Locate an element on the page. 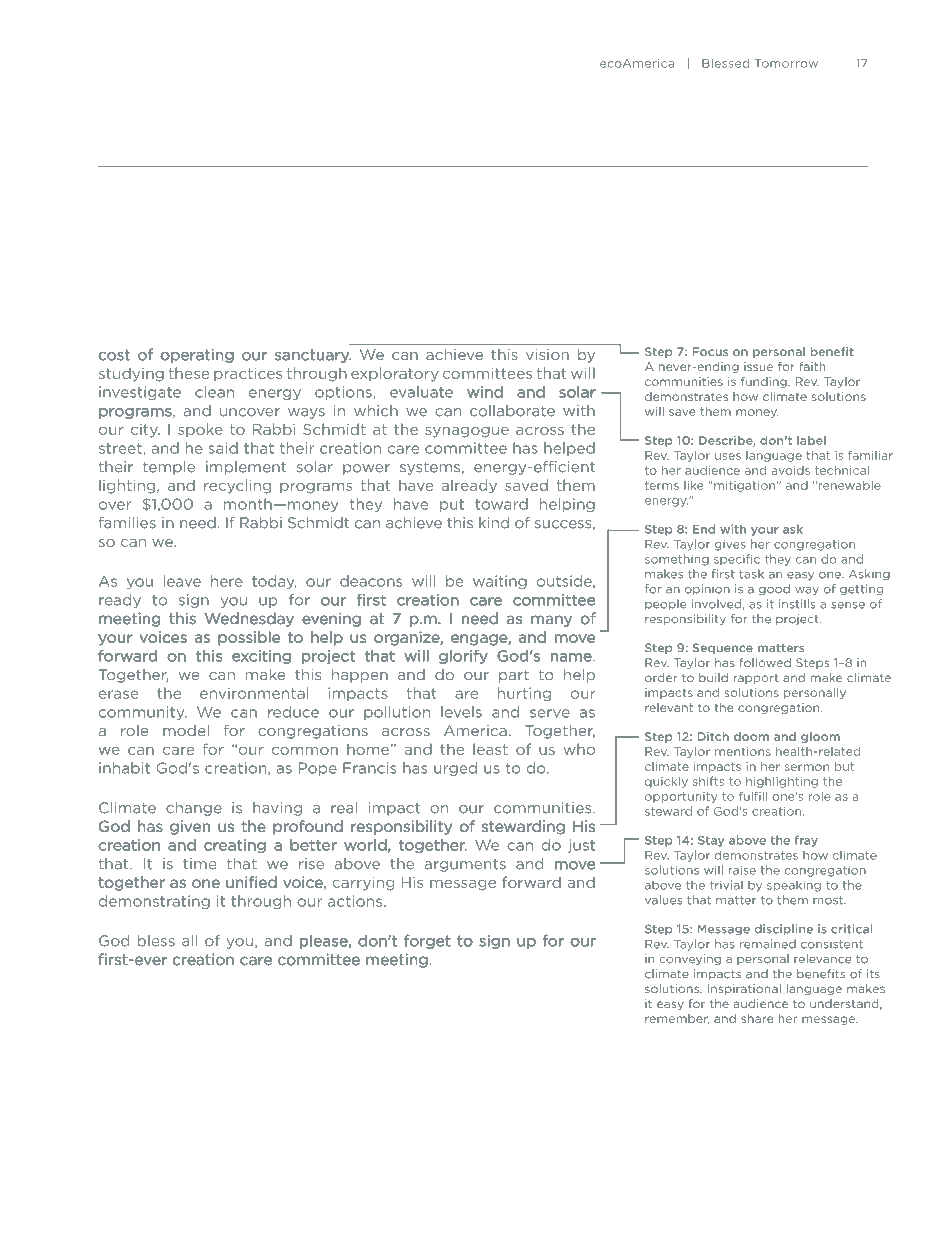 This document has height=1233, width=952. Tomorrow is located at coordinates (786, 63).
